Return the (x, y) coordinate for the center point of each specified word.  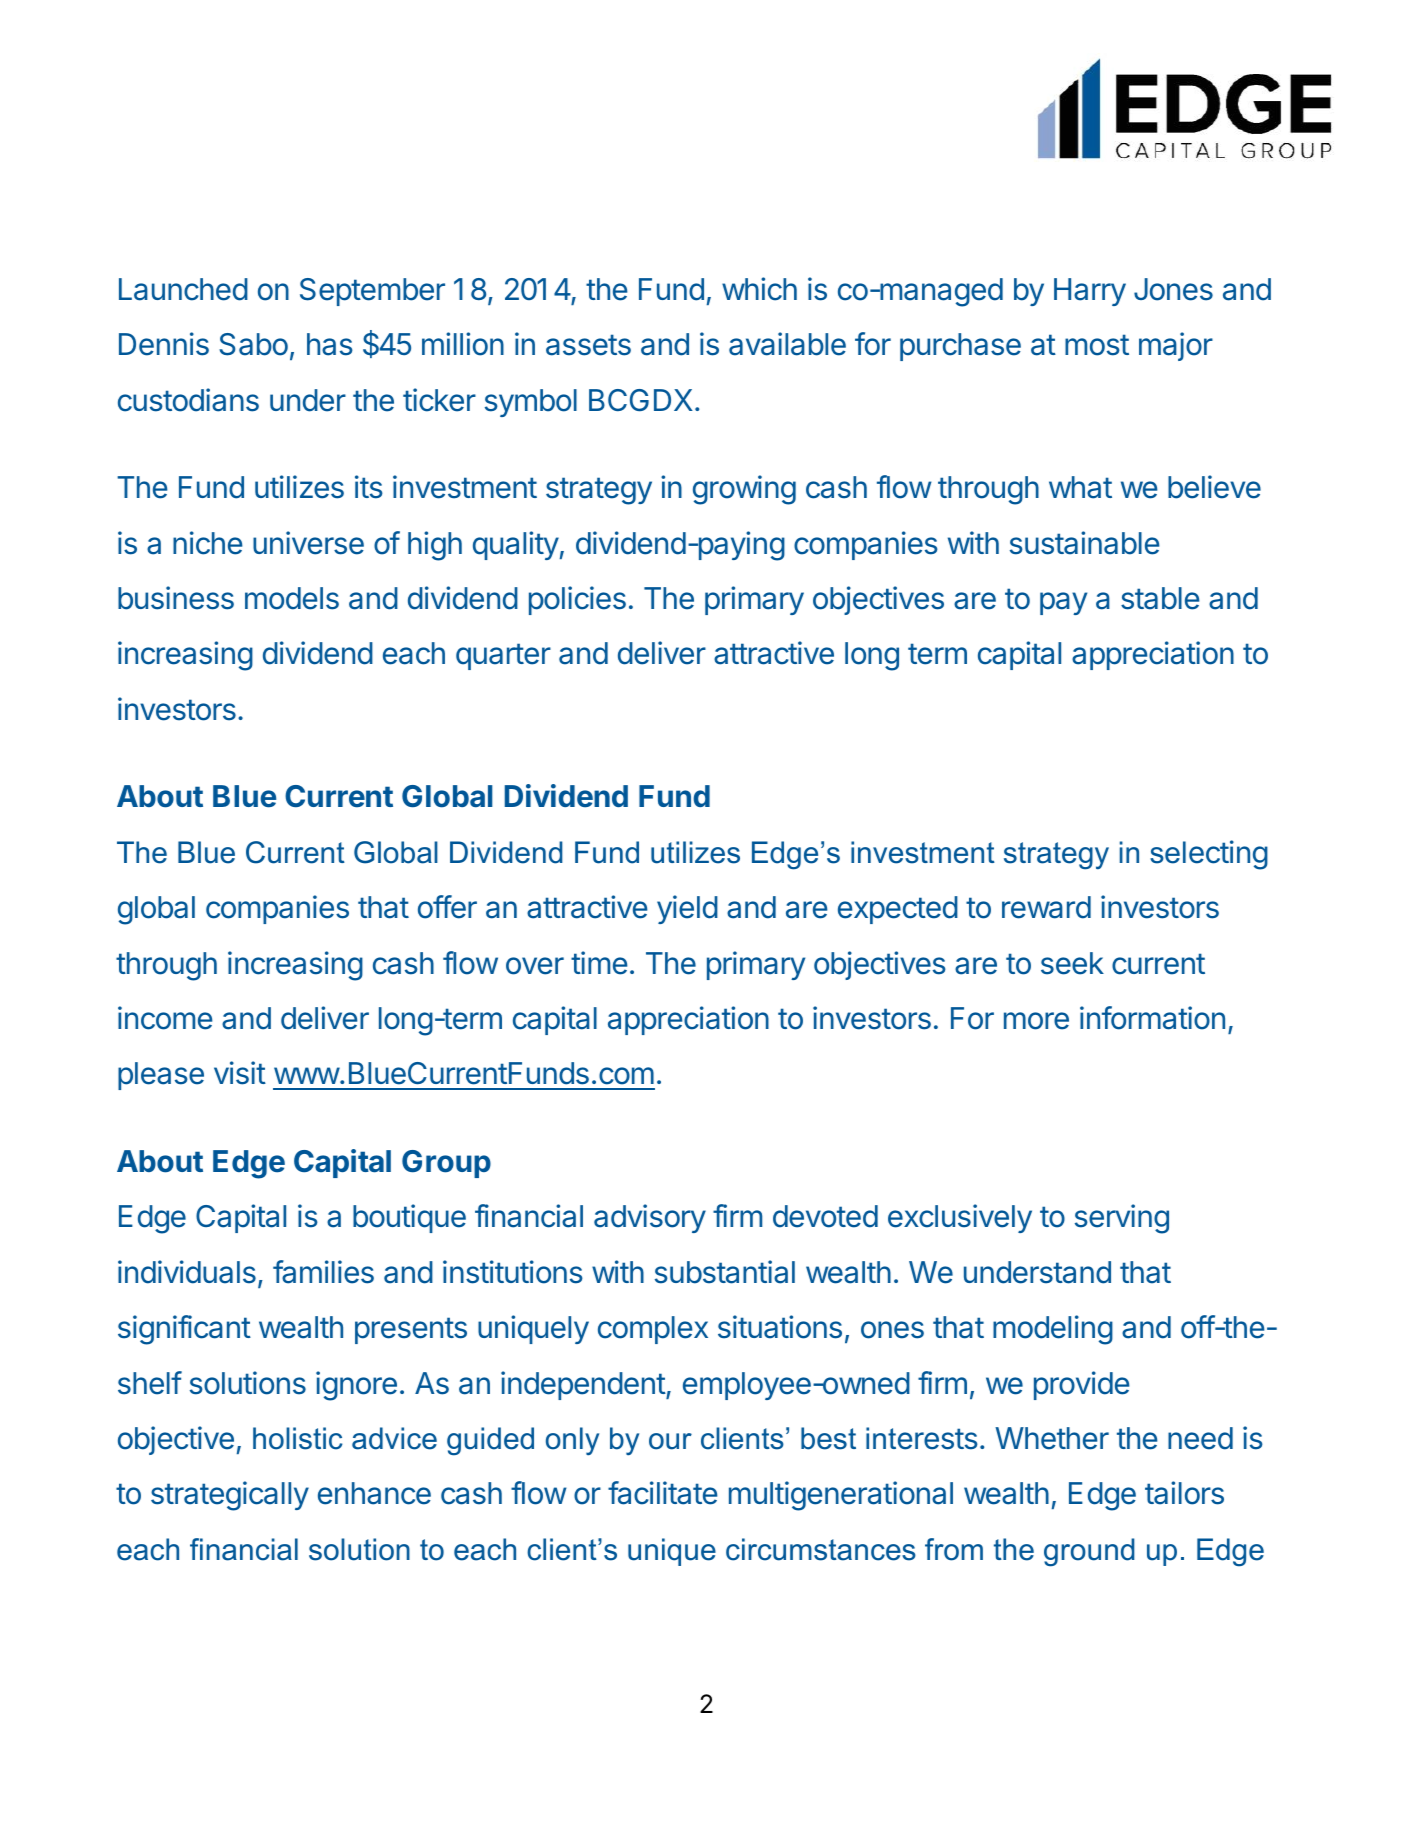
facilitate (663, 1493)
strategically (230, 1496)
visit (240, 1073)
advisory (650, 1218)
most (1097, 345)
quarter (503, 656)
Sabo (253, 344)
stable (1160, 598)
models (292, 598)
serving (1122, 1219)
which (759, 289)
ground (1089, 1552)
